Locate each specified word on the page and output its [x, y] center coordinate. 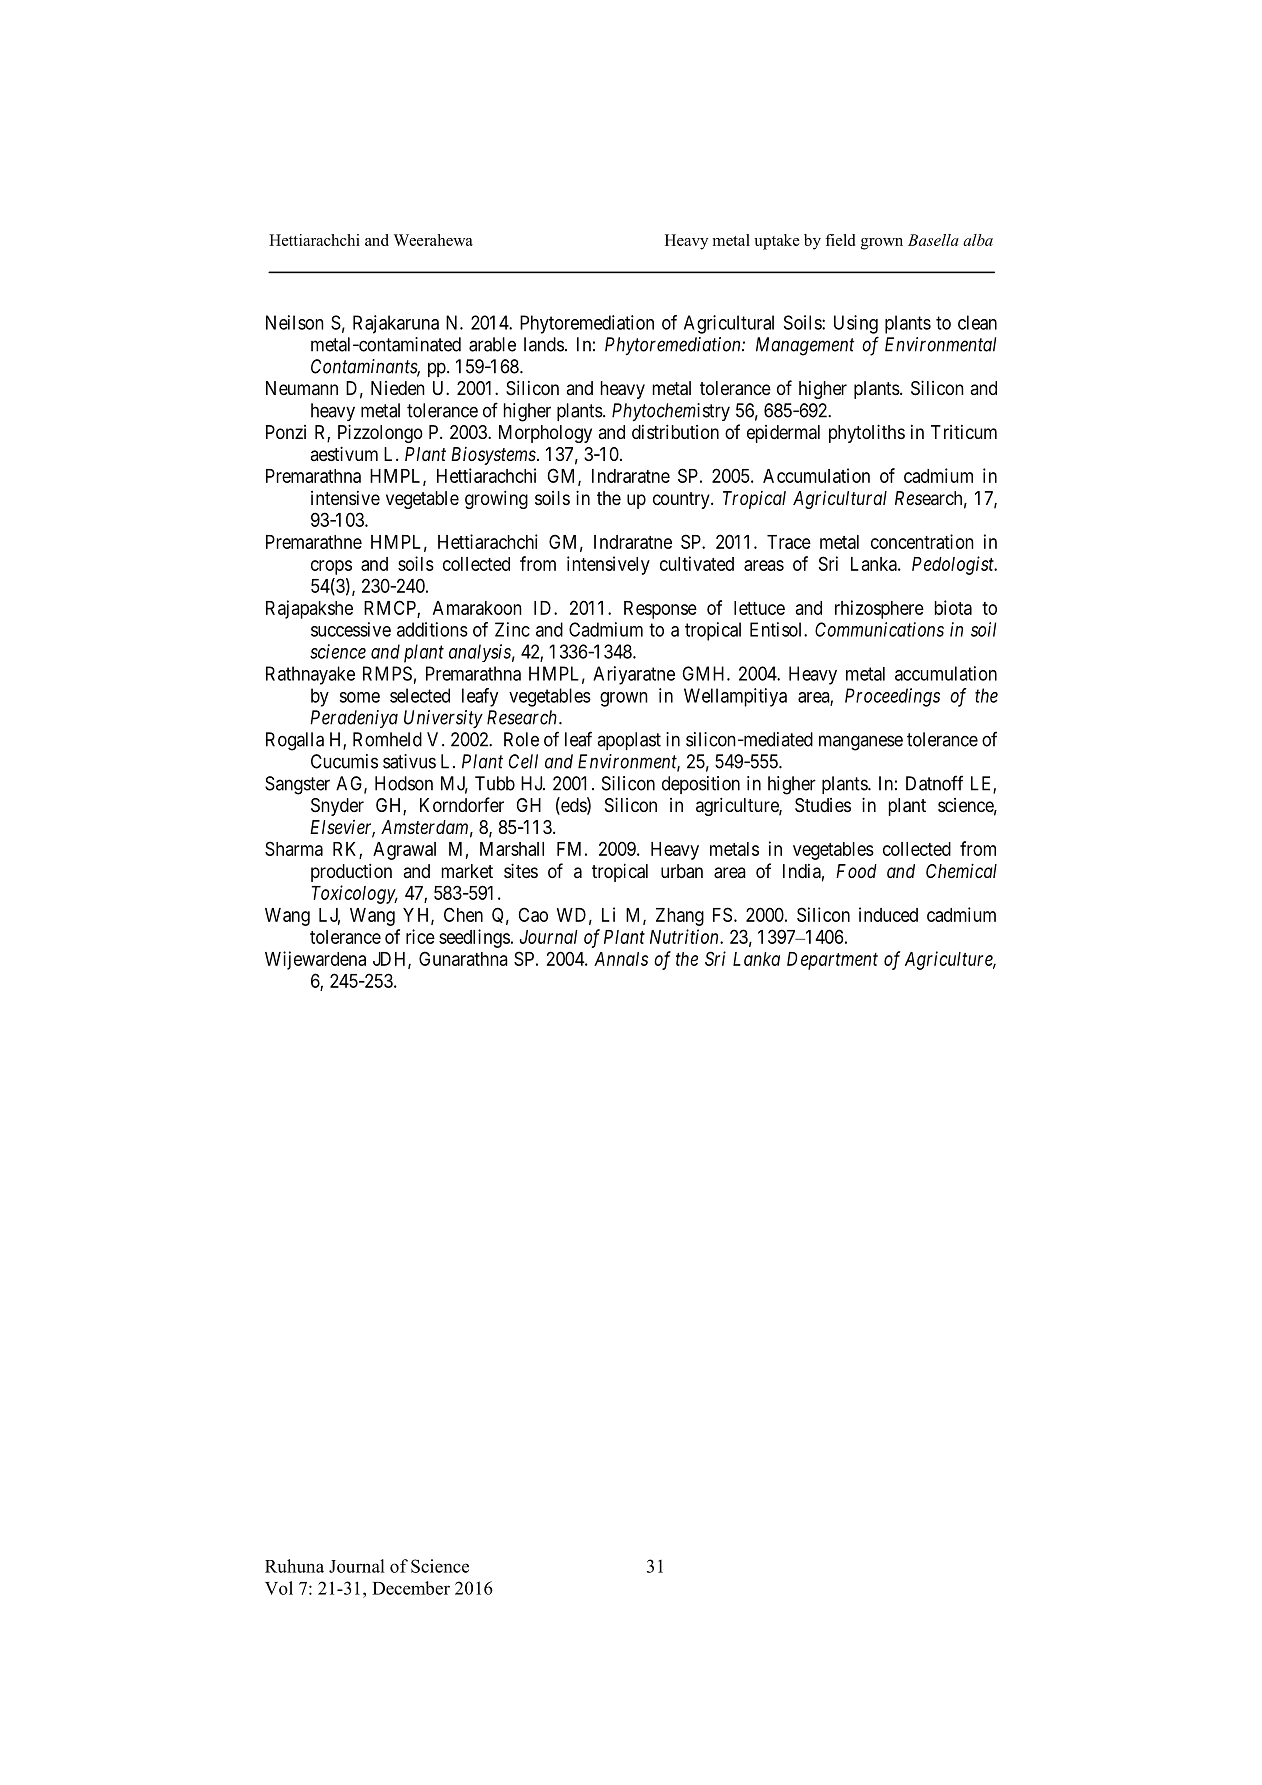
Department [832, 961]
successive [351, 629]
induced [888, 914]
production [351, 872]
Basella [933, 240]
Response [660, 610]
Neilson [295, 322]
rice [420, 936]
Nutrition [685, 936]
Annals [621, 959]
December [411, 1588]
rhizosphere [879, 609]
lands [544, 344]
